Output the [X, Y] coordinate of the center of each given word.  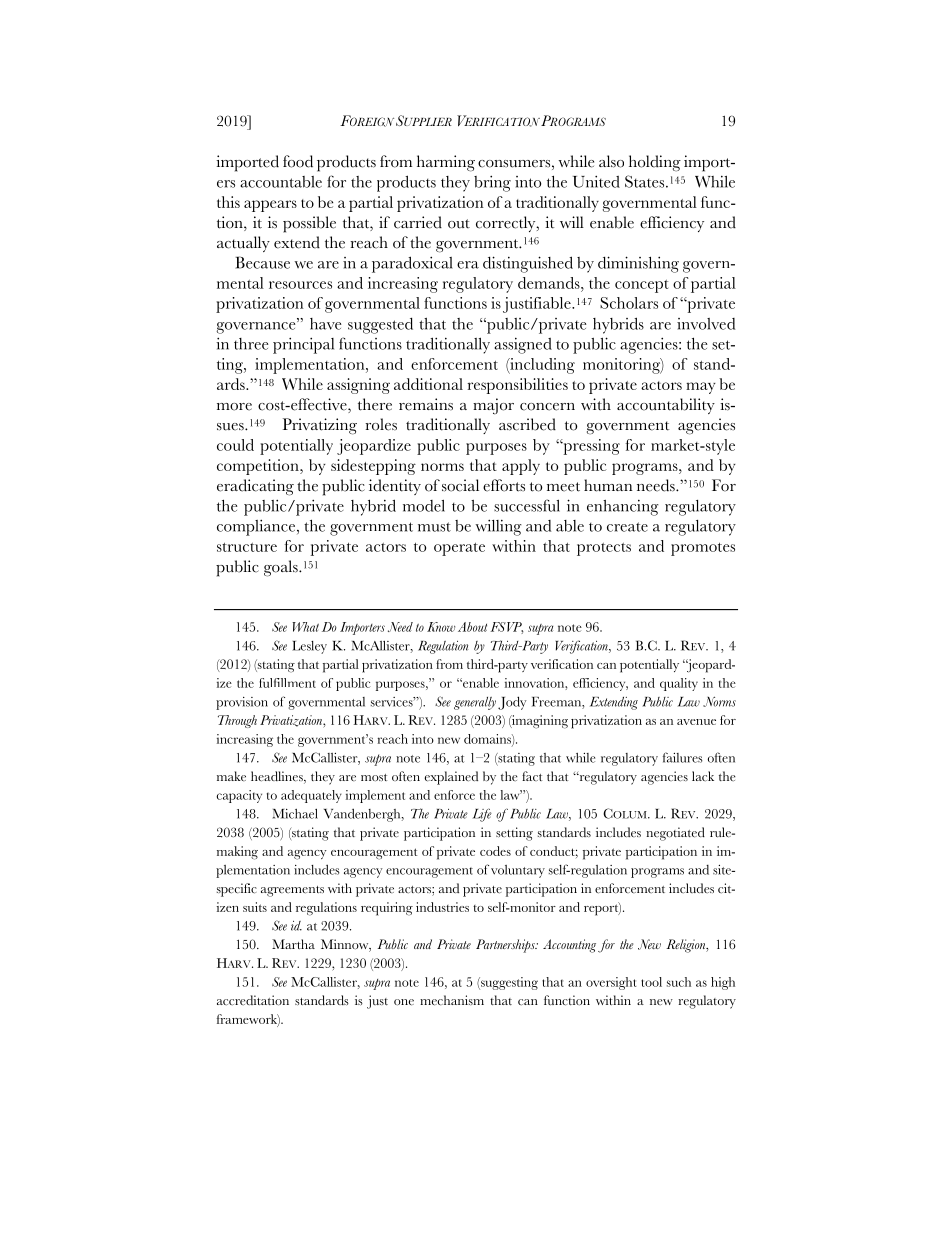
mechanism [452, 1000]
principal [303, 345]
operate [459, 549]
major [493, 406]
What [305, 627]
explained [451, 778]
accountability [666, 406]
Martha [293, 944]
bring [492, 183]
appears [270, 206]
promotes [703, 549]
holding [655, 163]
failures [683, 757]
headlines [278, 777]
